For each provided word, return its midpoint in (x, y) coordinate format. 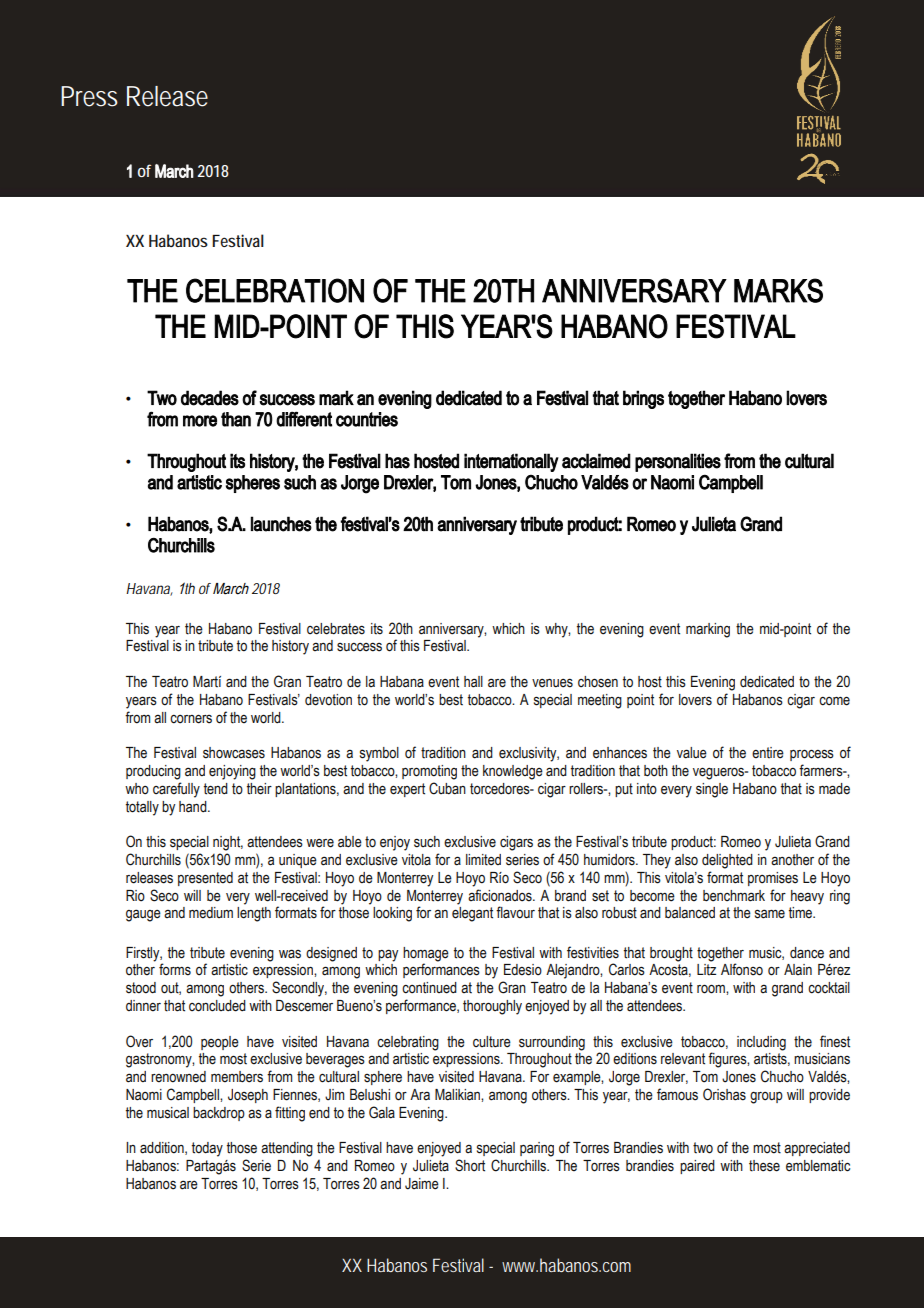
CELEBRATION (275, 290)
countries (367, 419)
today (207, 1149)
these (764, 1166)
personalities (678, 462)
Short (470, 1165)
